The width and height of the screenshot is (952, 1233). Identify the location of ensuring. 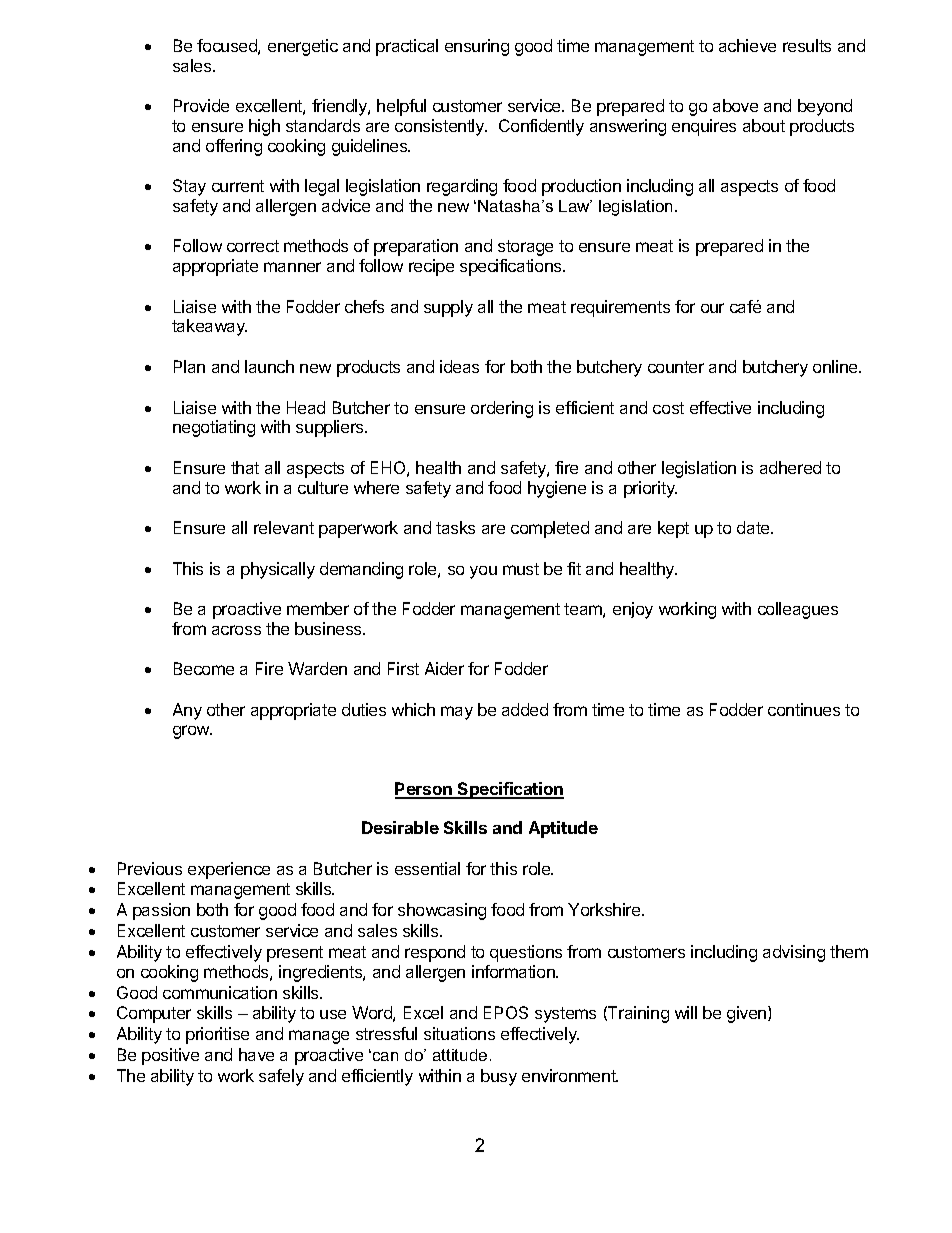
(477, 47).
